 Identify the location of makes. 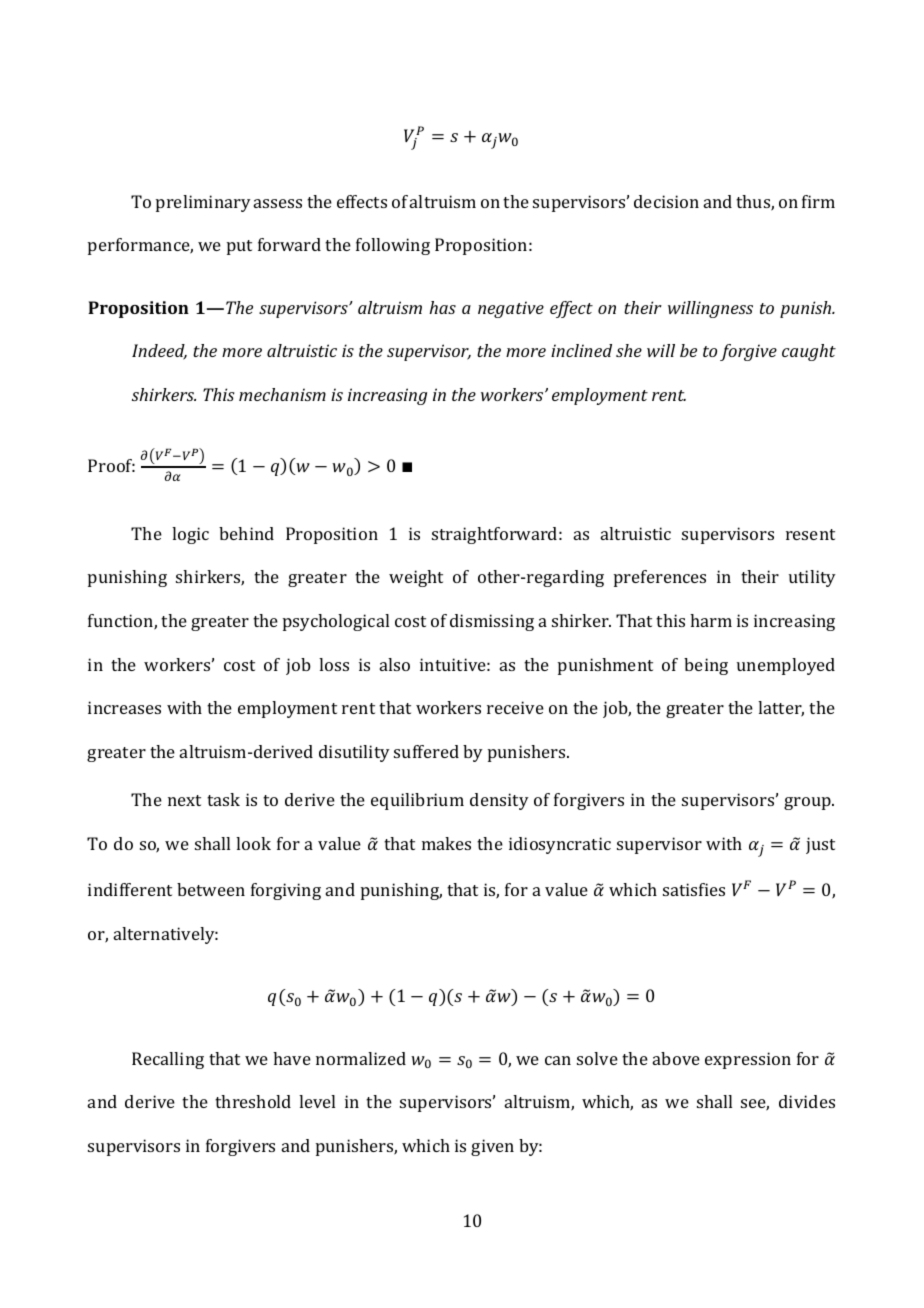
(446, 843).
